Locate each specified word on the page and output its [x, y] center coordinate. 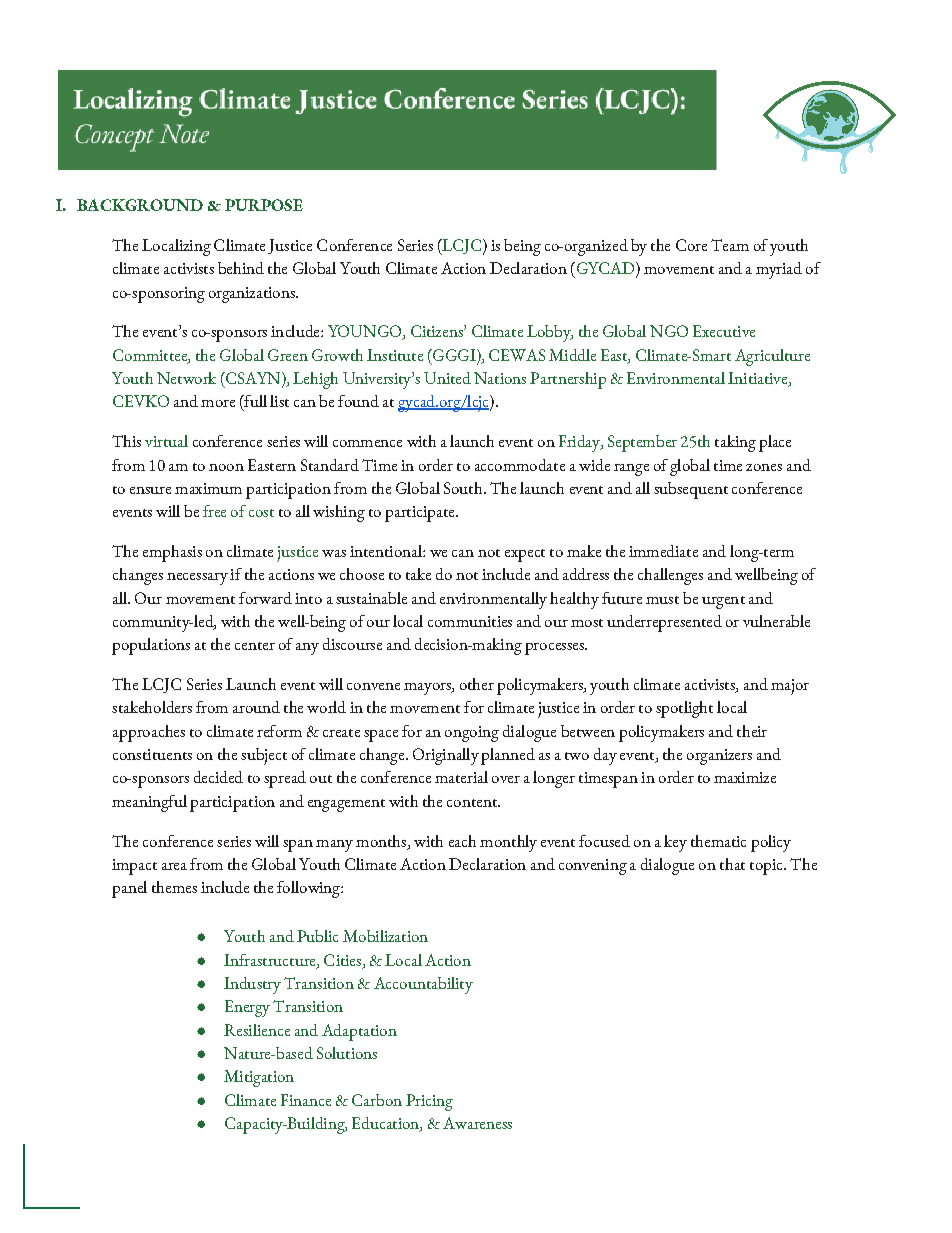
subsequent [691, 490]
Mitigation [259, 1078]
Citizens [438, 331]
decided [218, 777]
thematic [718, 841]
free [214, 511]
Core [691, 245]
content [473, 803]
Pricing [429, 1102]
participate [421, 514]
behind [241, 268]
